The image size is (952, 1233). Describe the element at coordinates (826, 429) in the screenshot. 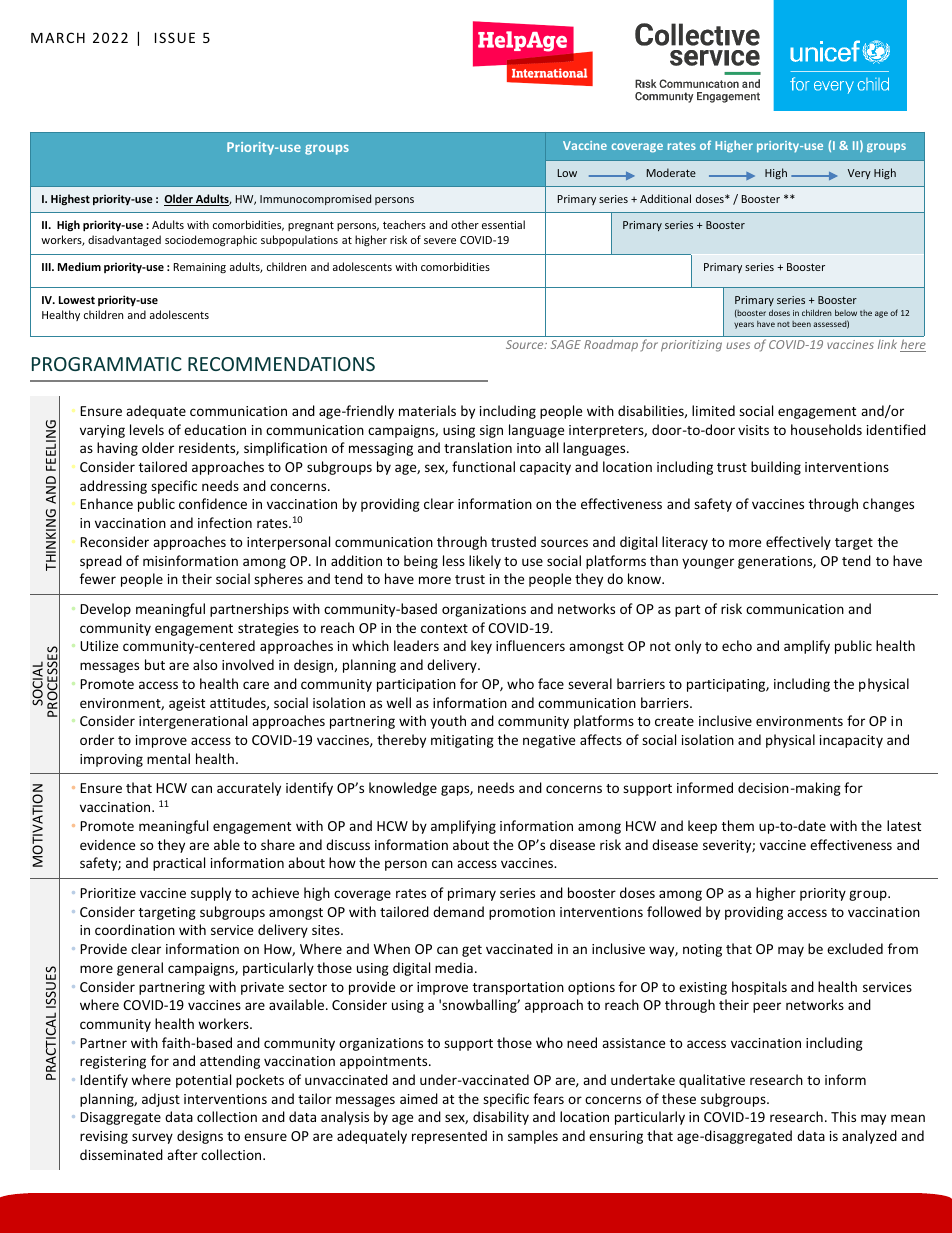

I see `households` at that location.
